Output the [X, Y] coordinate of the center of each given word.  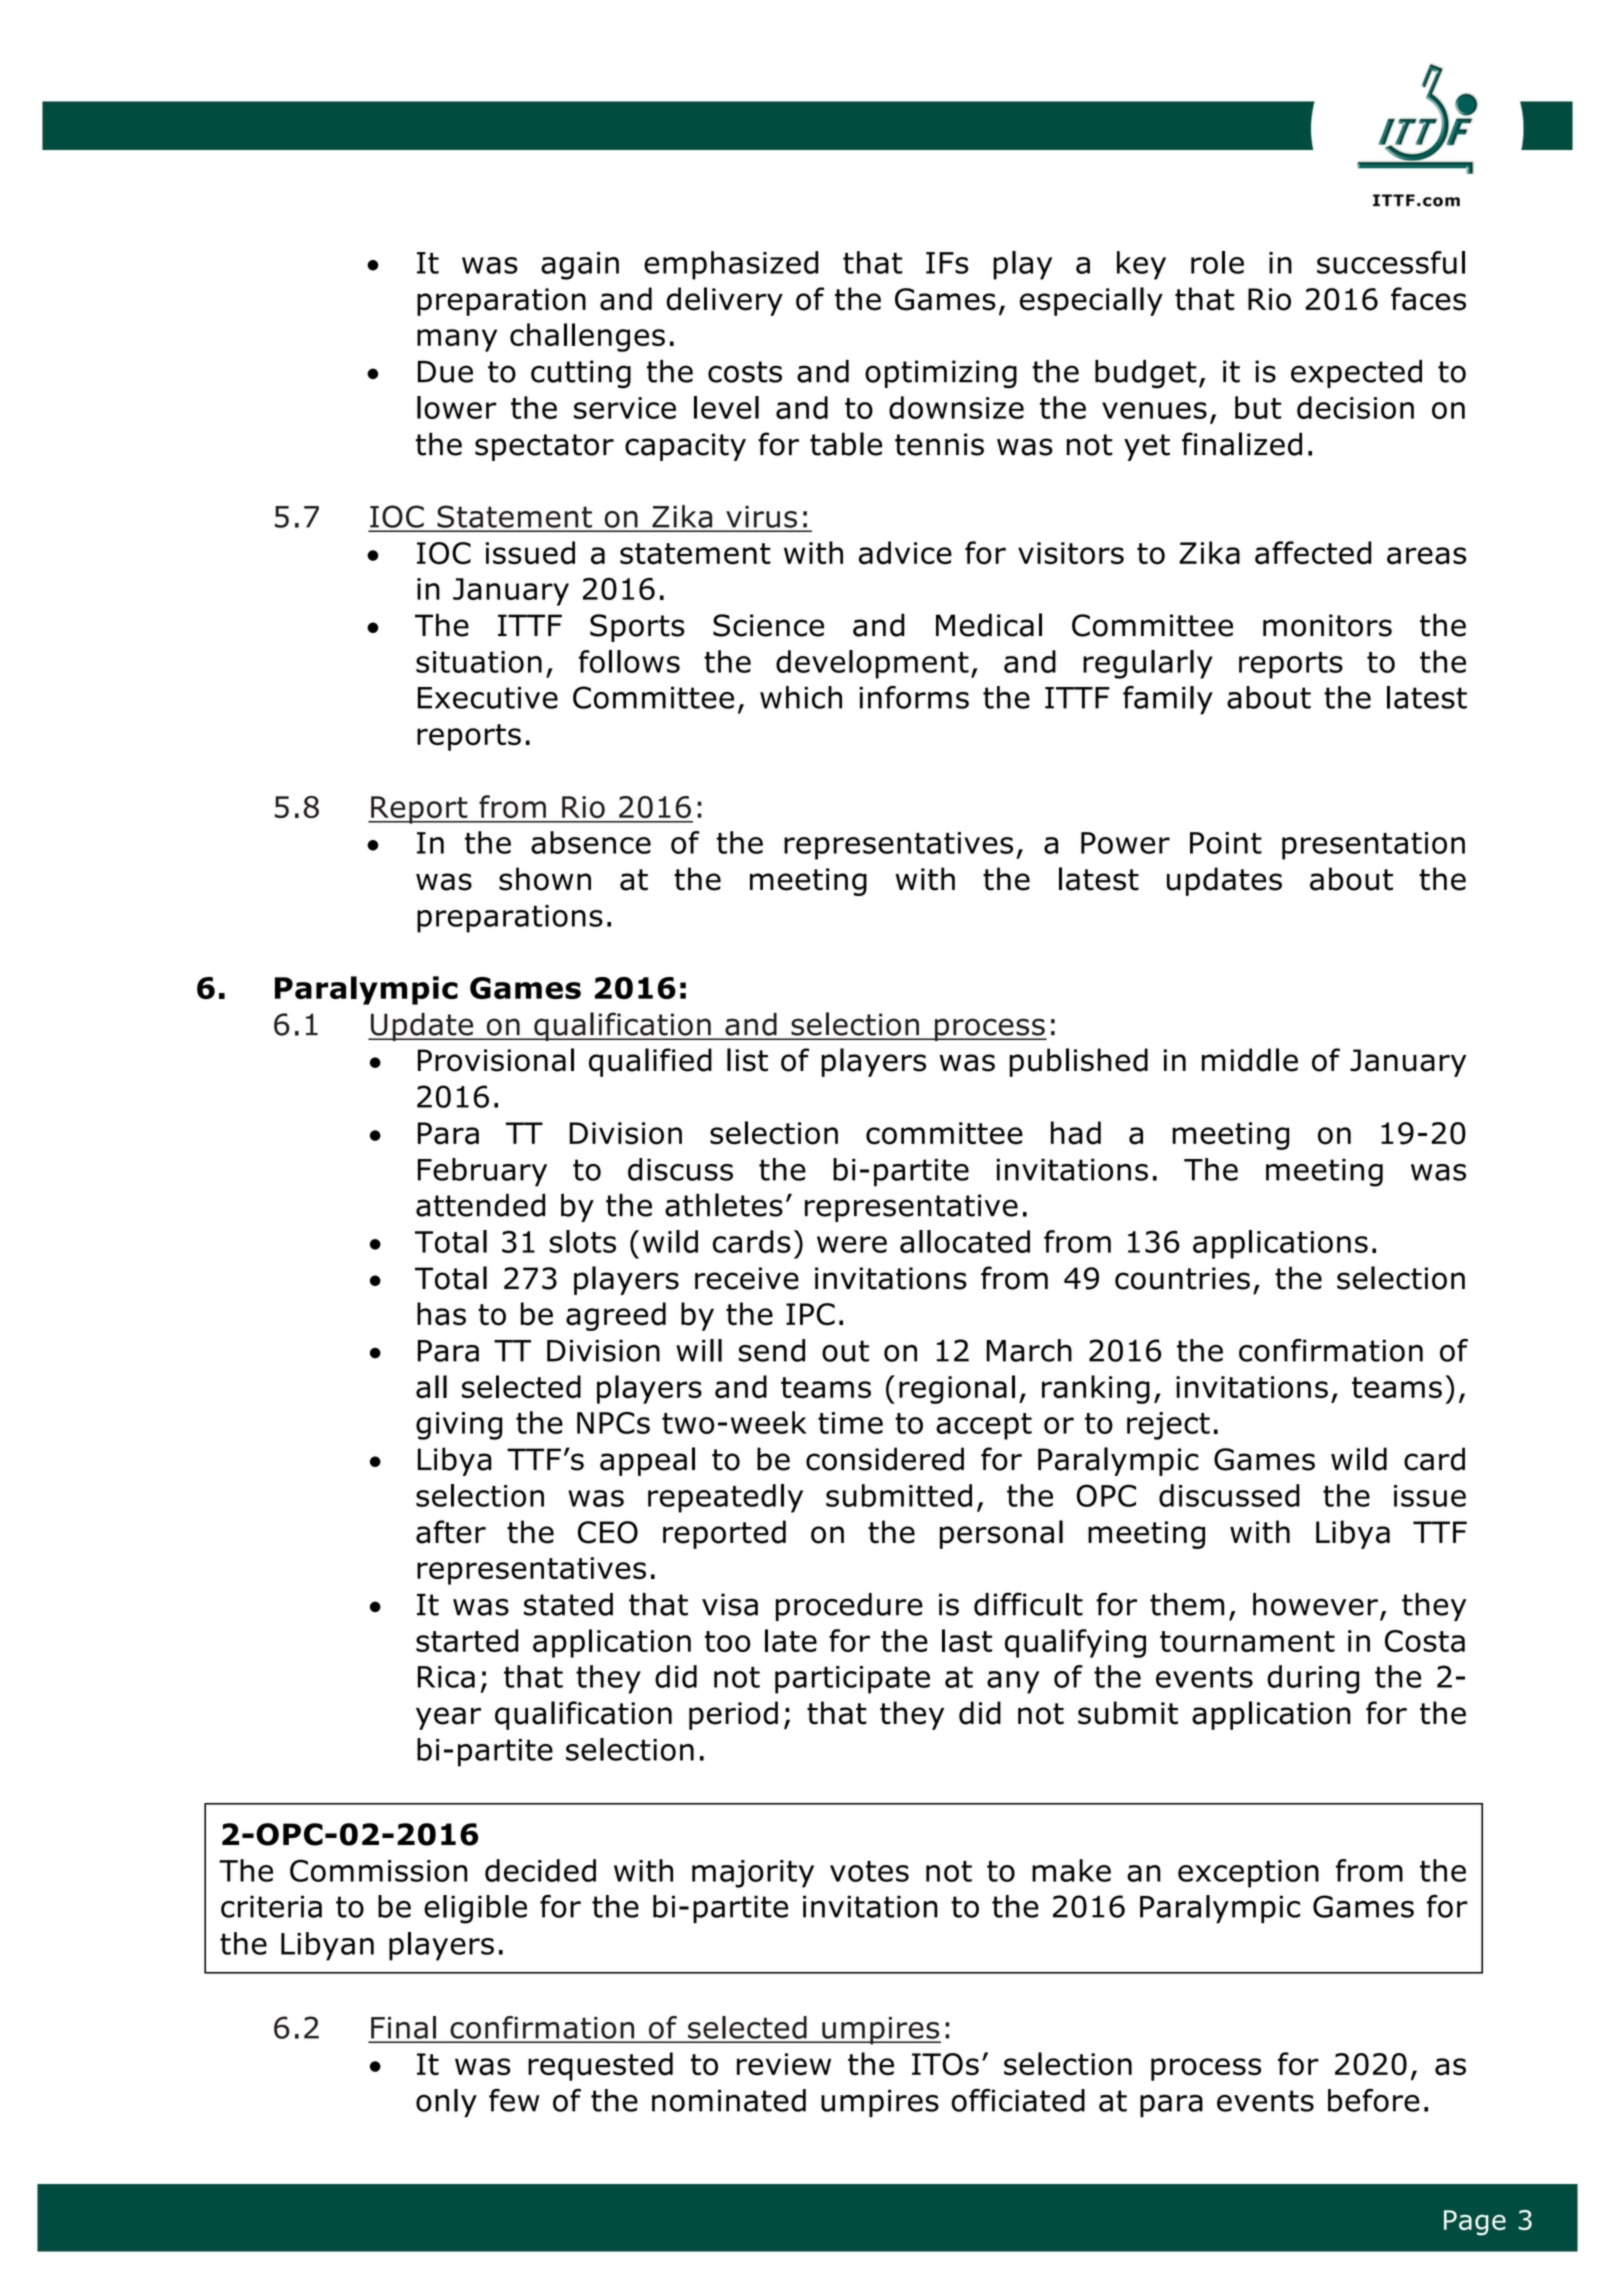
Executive [488, 698]
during [1313, 1679]
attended [480, 1205]
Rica [446, 1677]
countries [1182, 1278]
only [446, 2103]
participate [852, 1680]
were [852, 1244]
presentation [1373, 846]
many [457, 340]
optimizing [941, 374]
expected [1356, 374]
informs [914, 697]
